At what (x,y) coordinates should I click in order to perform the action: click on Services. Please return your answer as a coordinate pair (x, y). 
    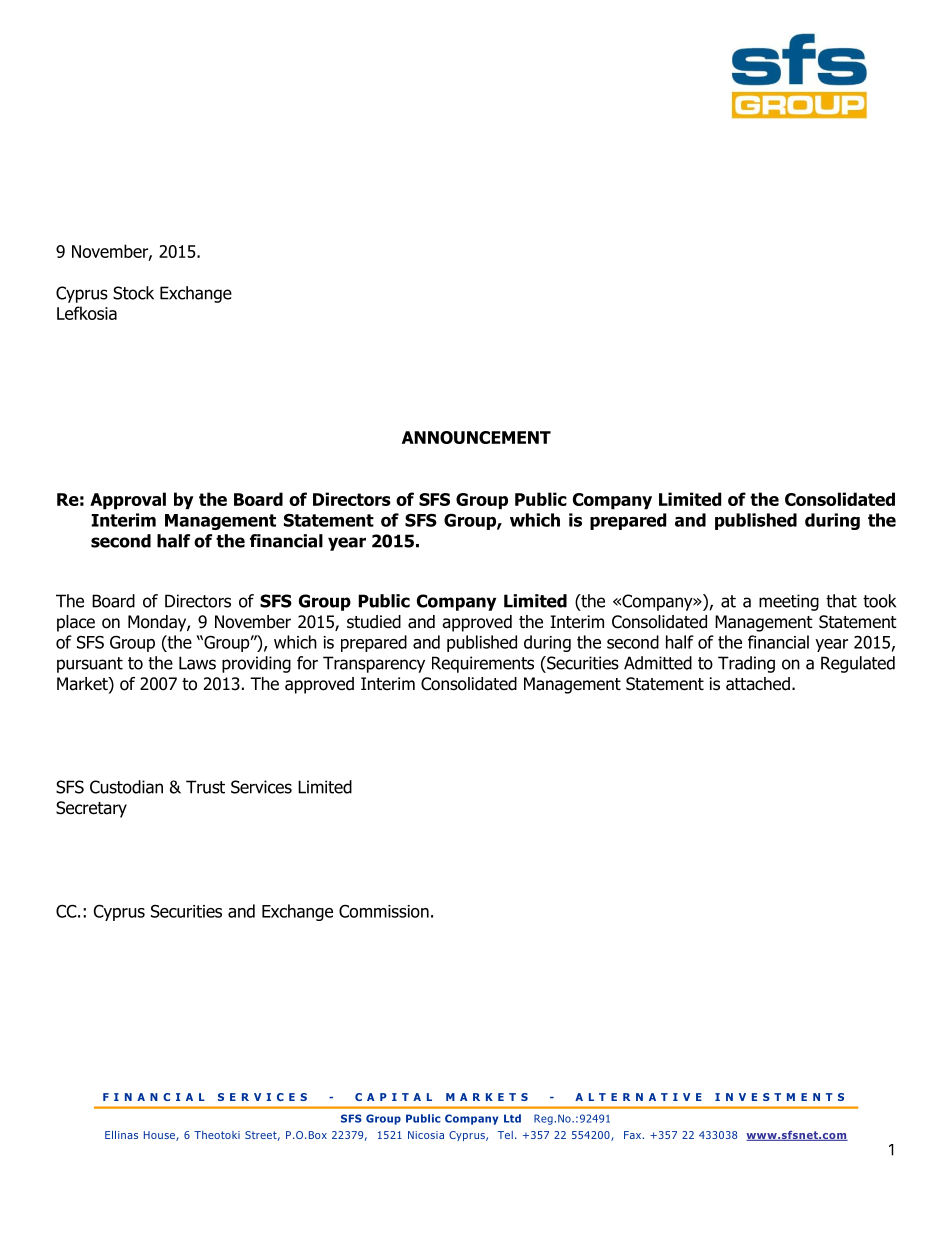
    Looking at the image, I should click on (261, 787).
